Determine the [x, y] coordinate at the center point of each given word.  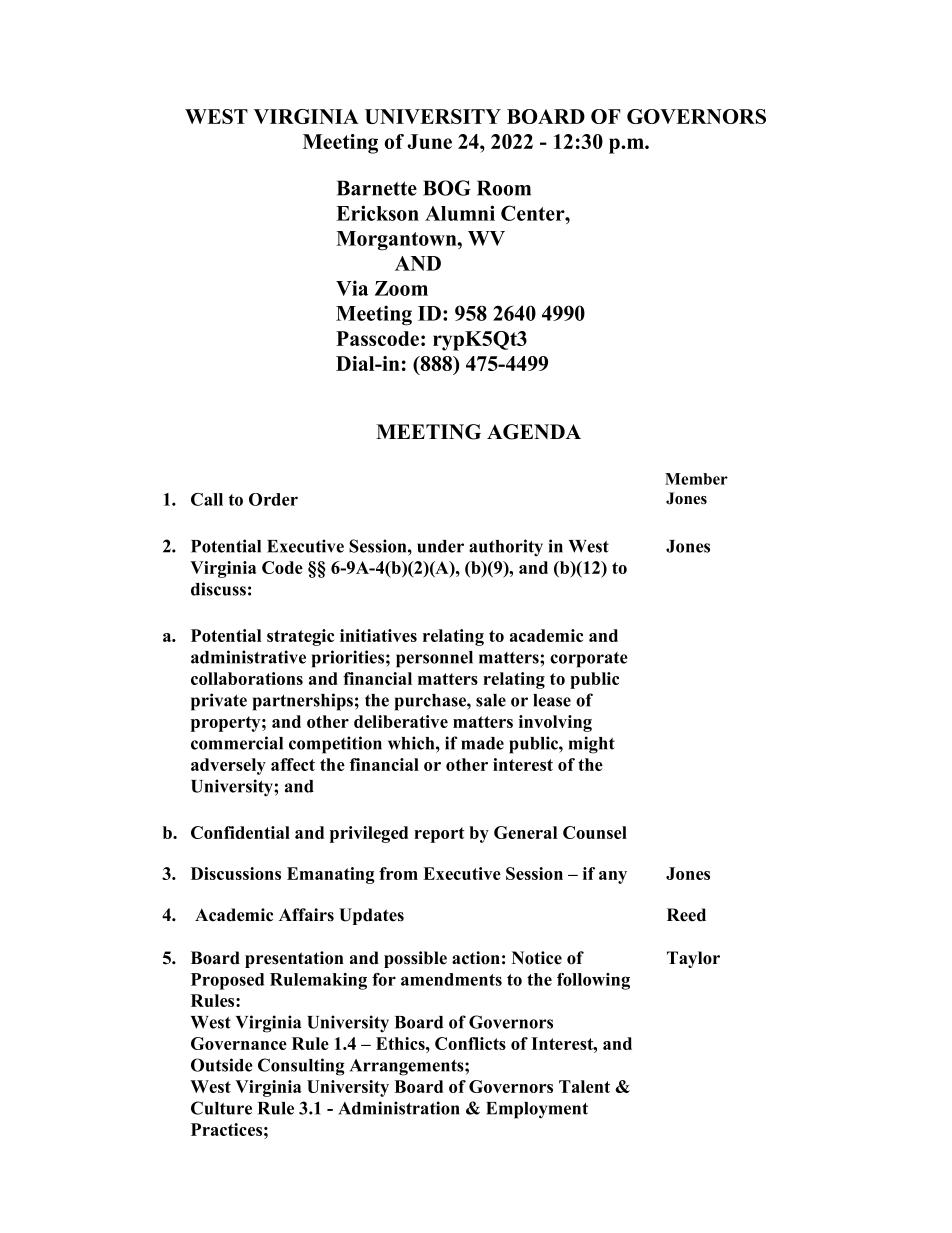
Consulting [301, 1067]
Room [504, 188]
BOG [447, 188]
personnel [434, 659]
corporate [589, 660]
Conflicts [470, 1043]
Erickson [377, 213]
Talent [584, 1086]
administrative [248, 657]
